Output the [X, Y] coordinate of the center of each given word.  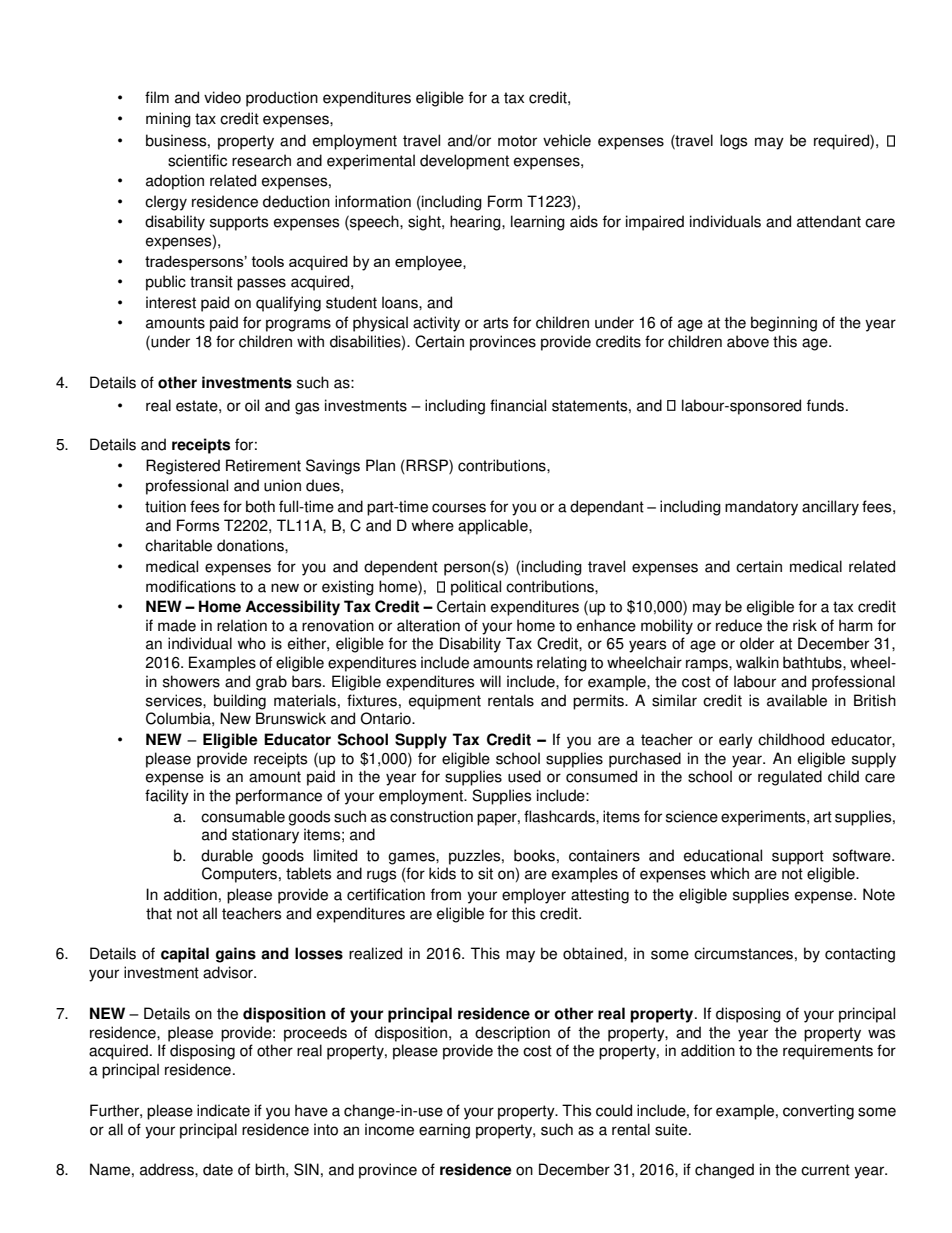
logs [733, 142]
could [614, 1110]
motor [517, 141]
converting [818, 1112]
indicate [223, 1110]
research [261, 160]
